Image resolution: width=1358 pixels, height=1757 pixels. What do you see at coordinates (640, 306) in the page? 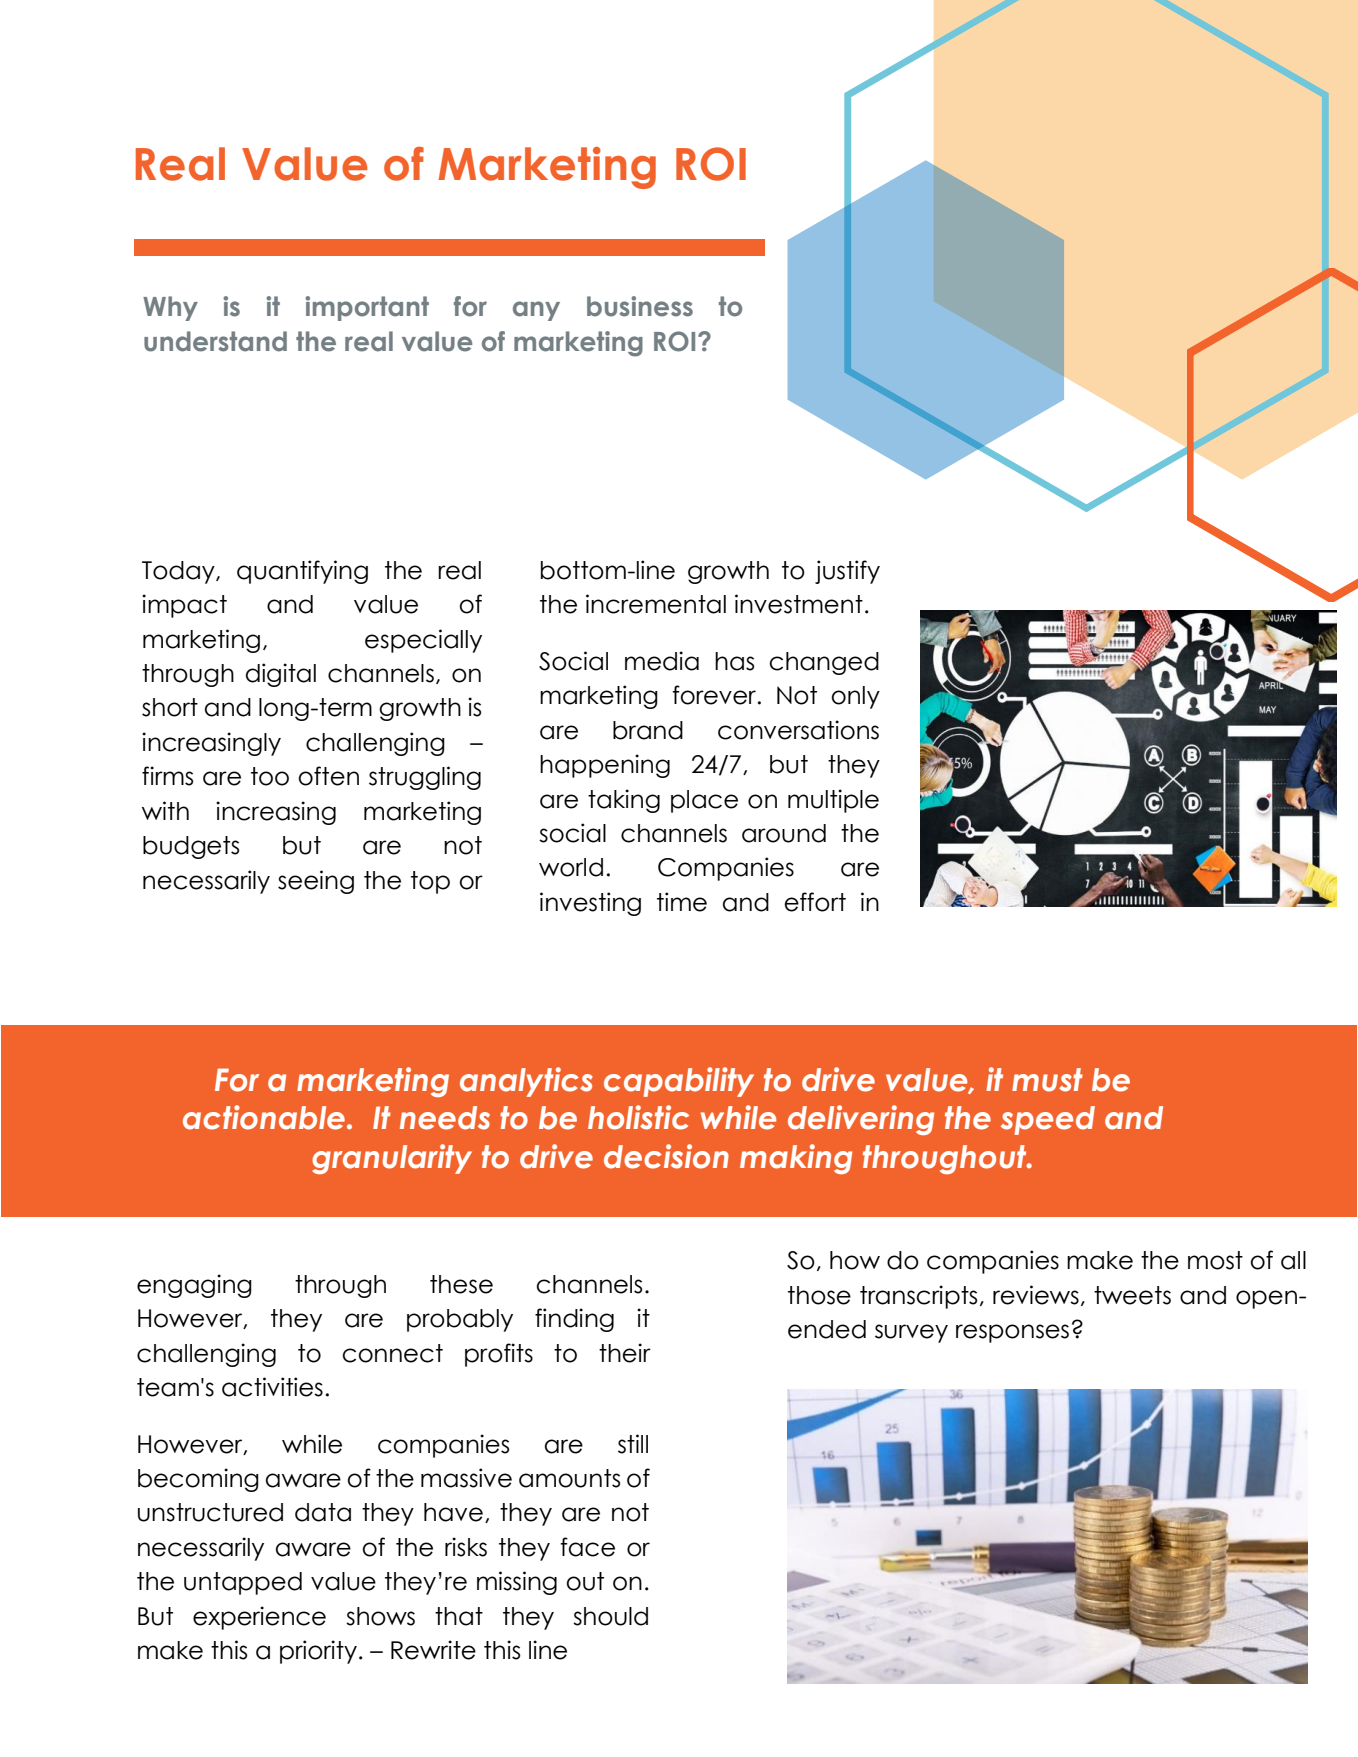
I see `business` at bounding box center [640, 306].
